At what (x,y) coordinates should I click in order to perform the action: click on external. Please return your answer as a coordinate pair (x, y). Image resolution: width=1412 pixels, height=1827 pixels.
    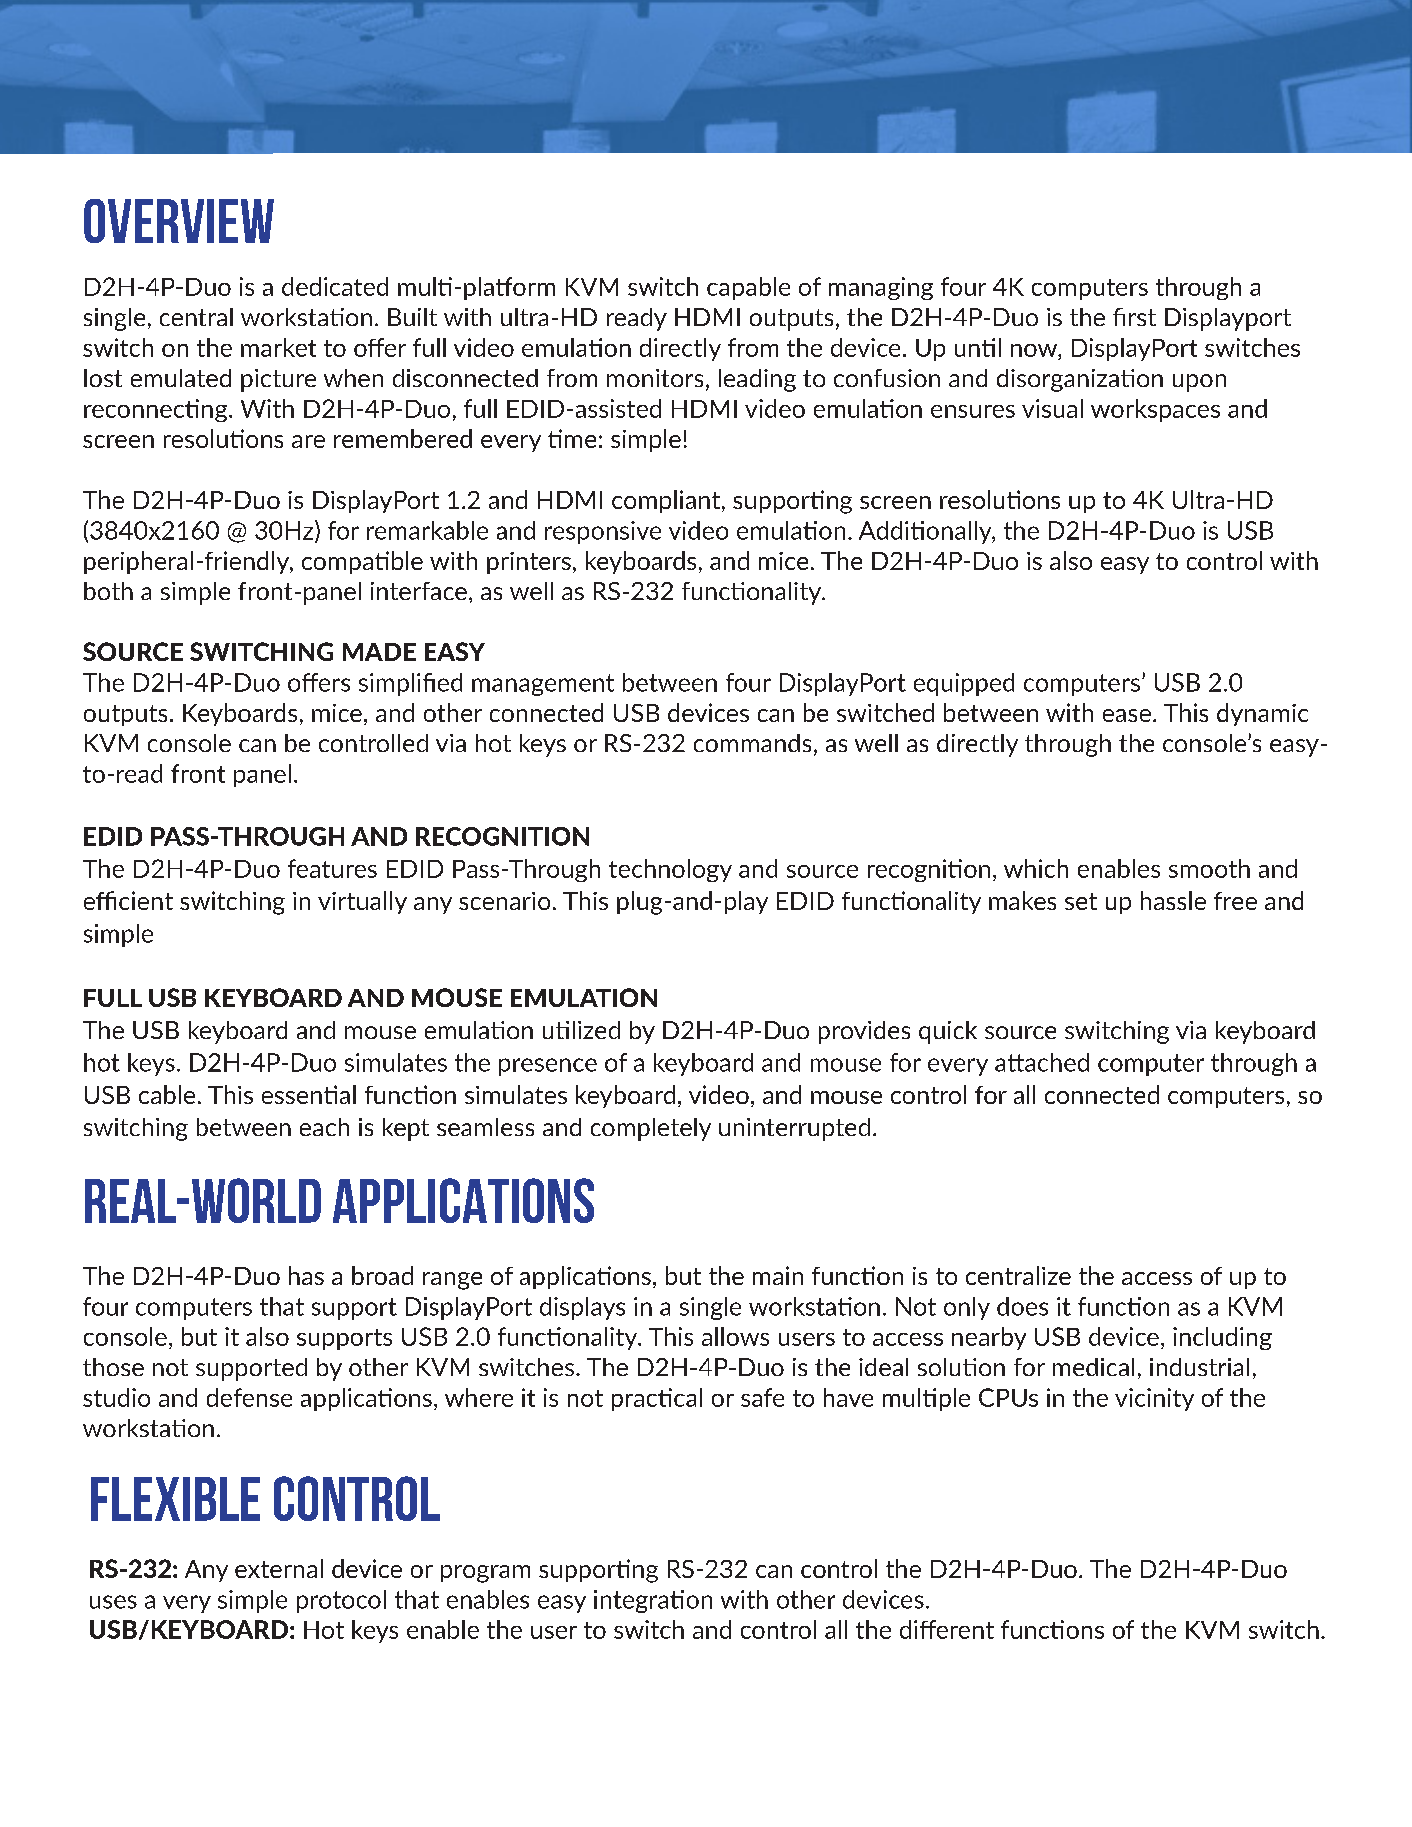
    Looking at the image, I should click on (279, 1568).
